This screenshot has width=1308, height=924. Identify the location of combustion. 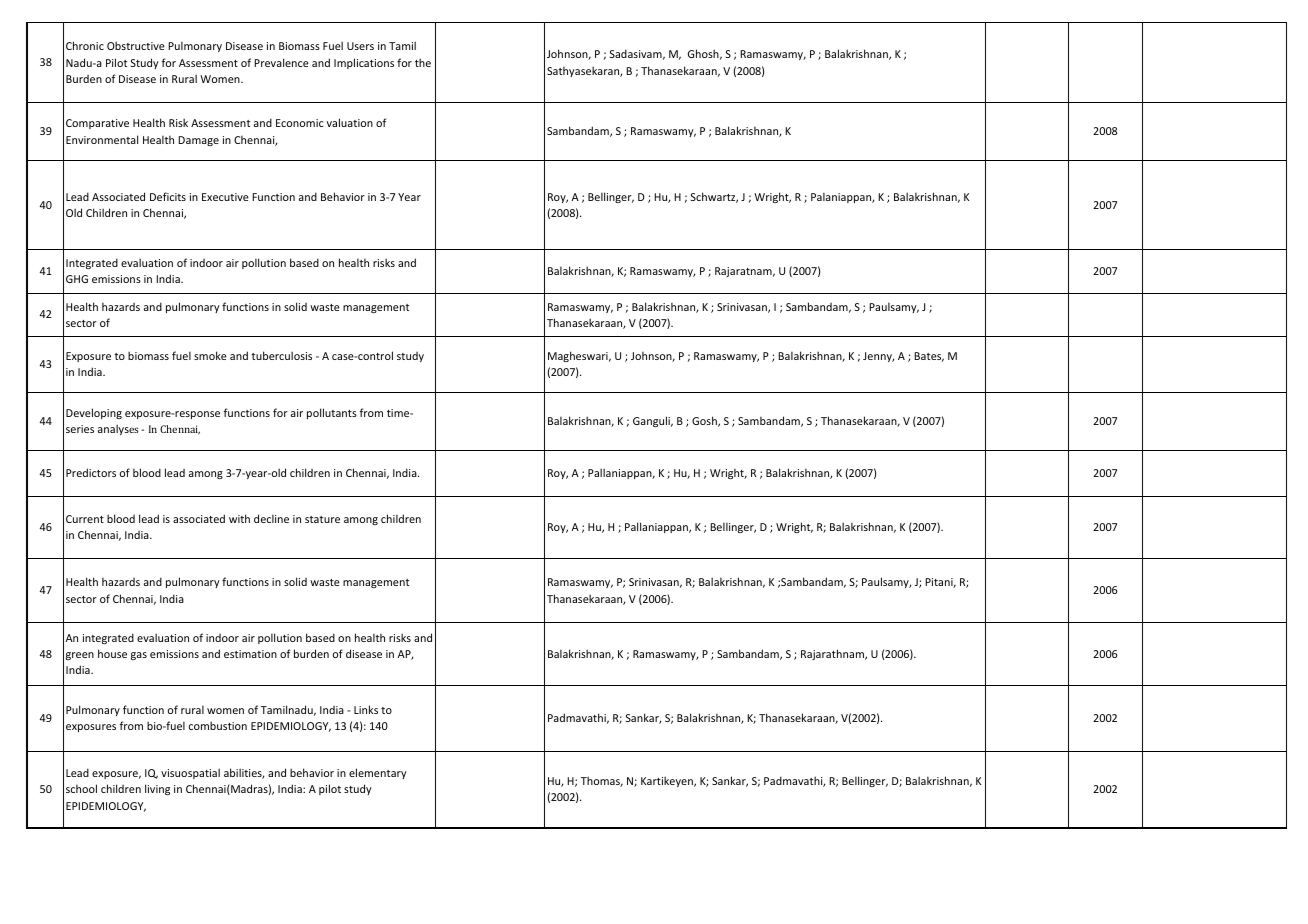
(218, 725).
